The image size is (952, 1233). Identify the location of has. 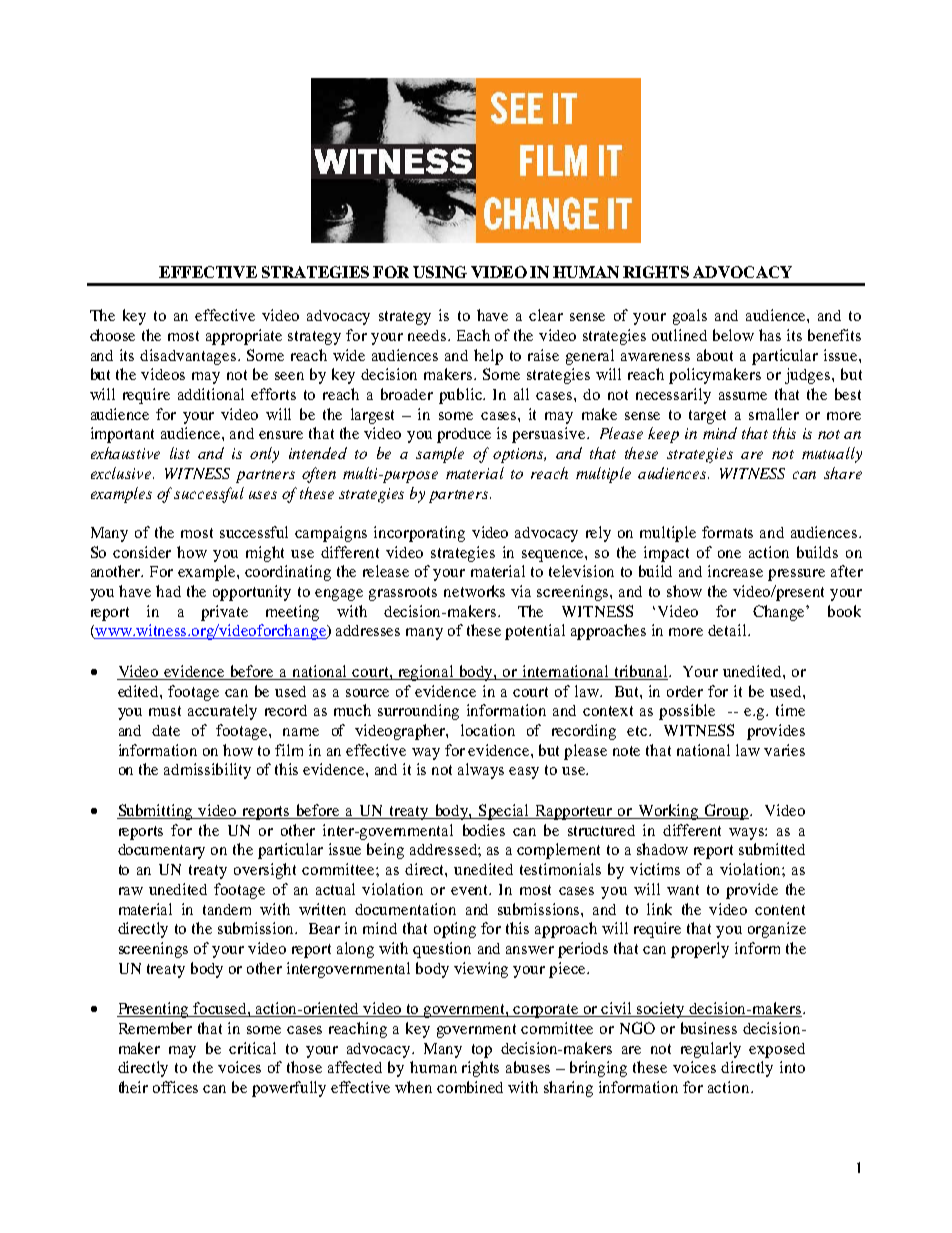
(770, 335).
